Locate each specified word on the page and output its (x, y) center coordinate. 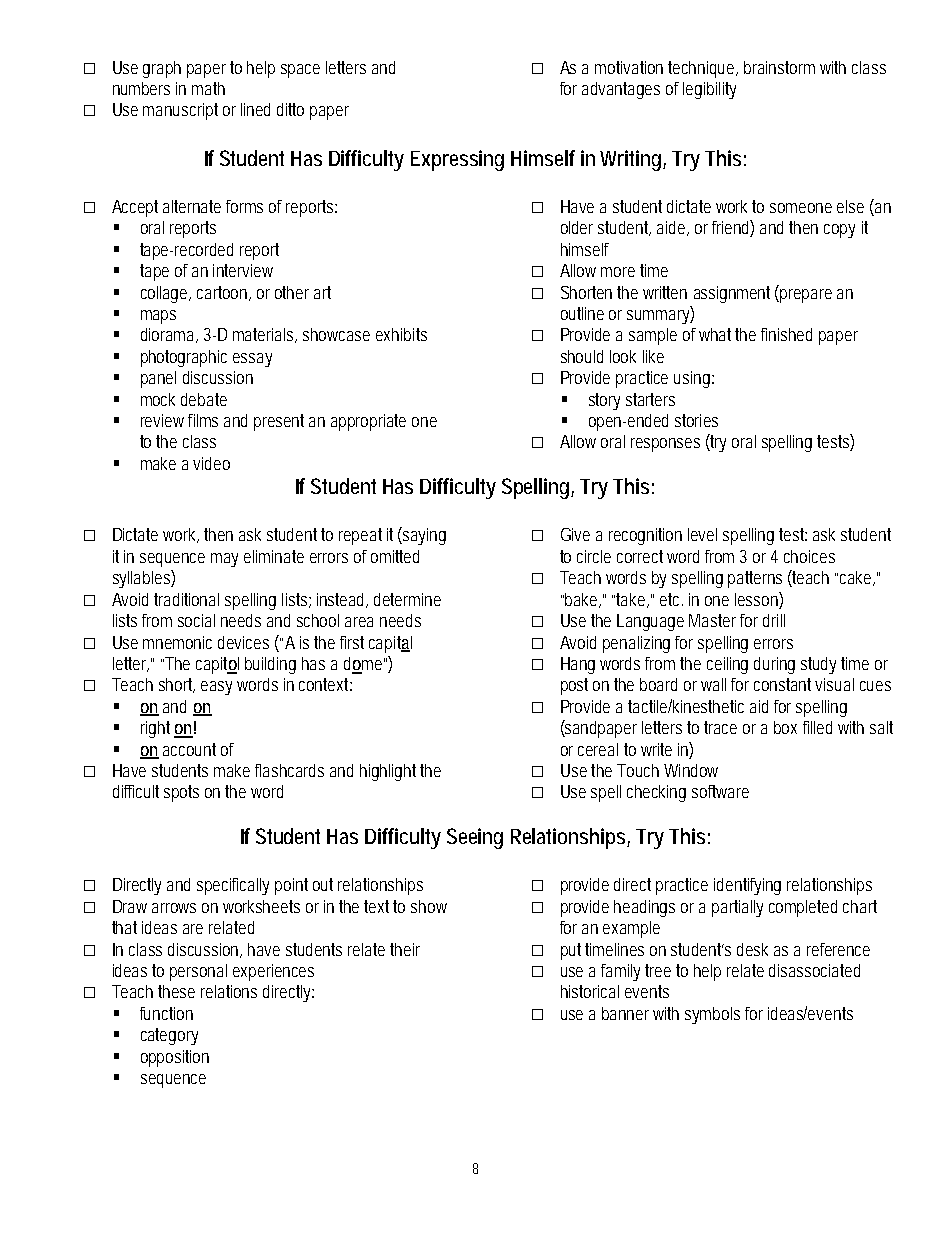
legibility (709, 90)
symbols (712, 1015)
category (169, 1036)
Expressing (457, 160)
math (208, 88)
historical (590, 991)
